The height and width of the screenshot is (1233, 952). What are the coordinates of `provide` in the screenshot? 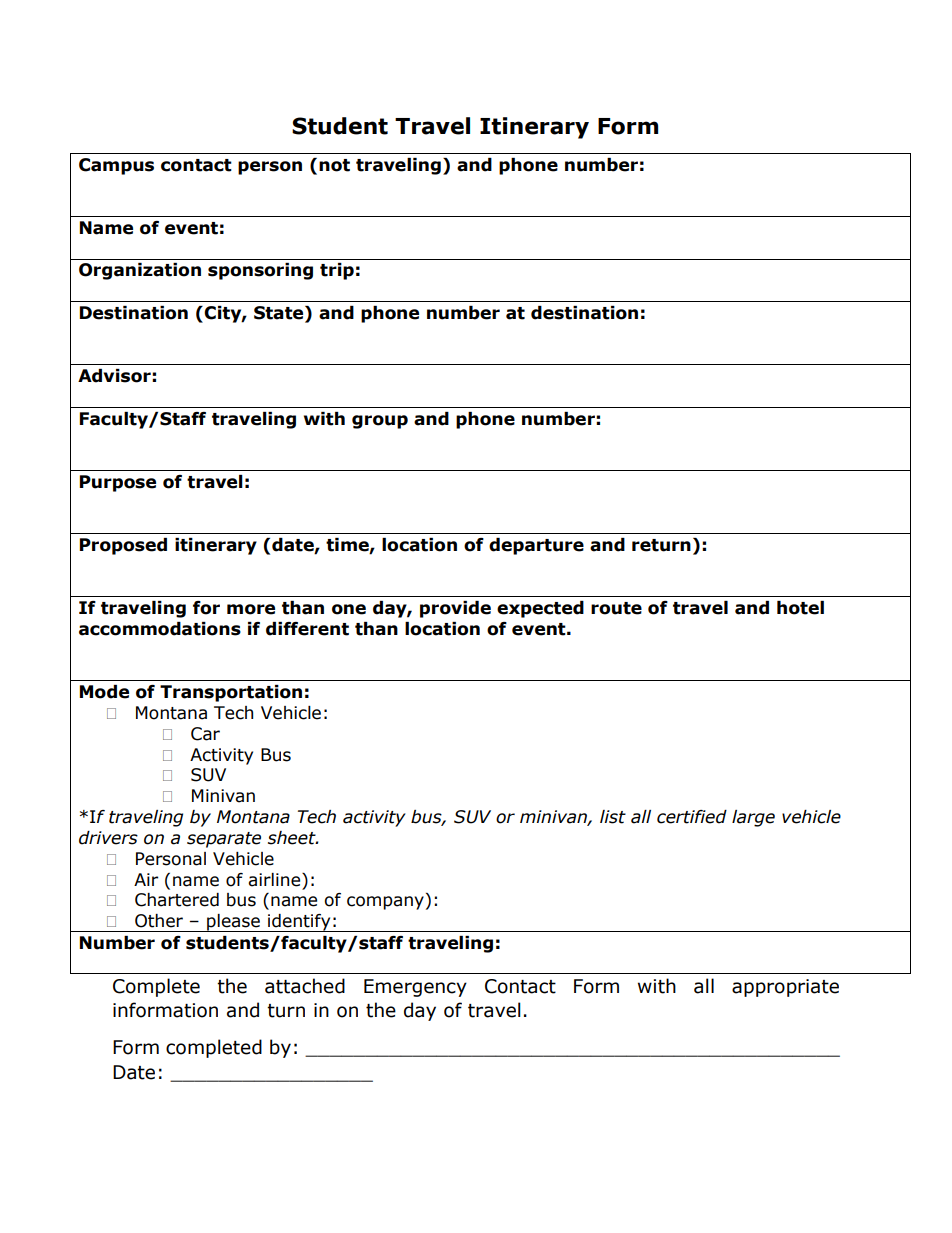 It's located at (455, 609).
